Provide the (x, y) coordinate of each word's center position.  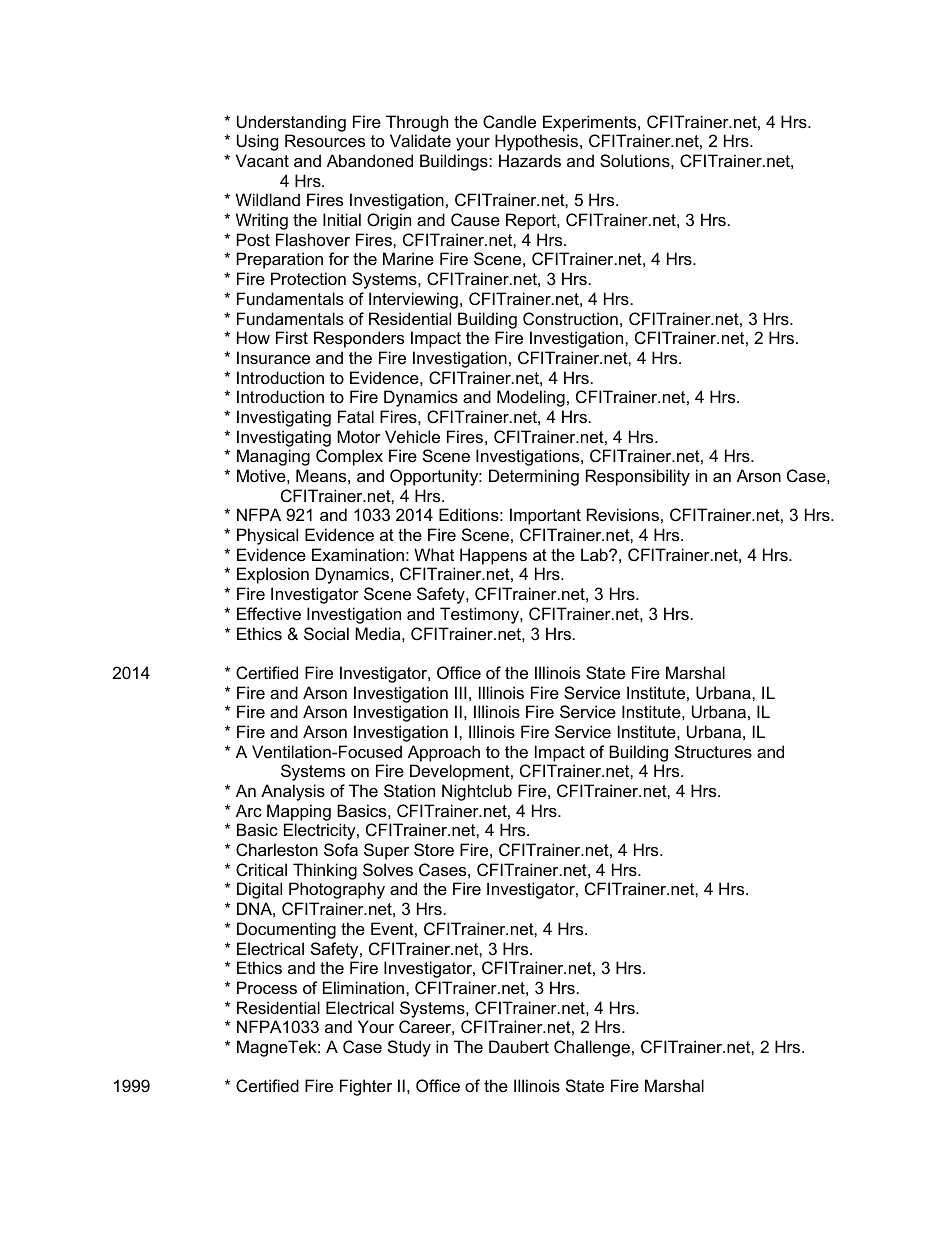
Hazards (530, 160)
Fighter (366, 1087)
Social (326, 633)
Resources (325, 140)
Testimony (480, 615)
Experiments (591, 123)
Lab (595, 554)
